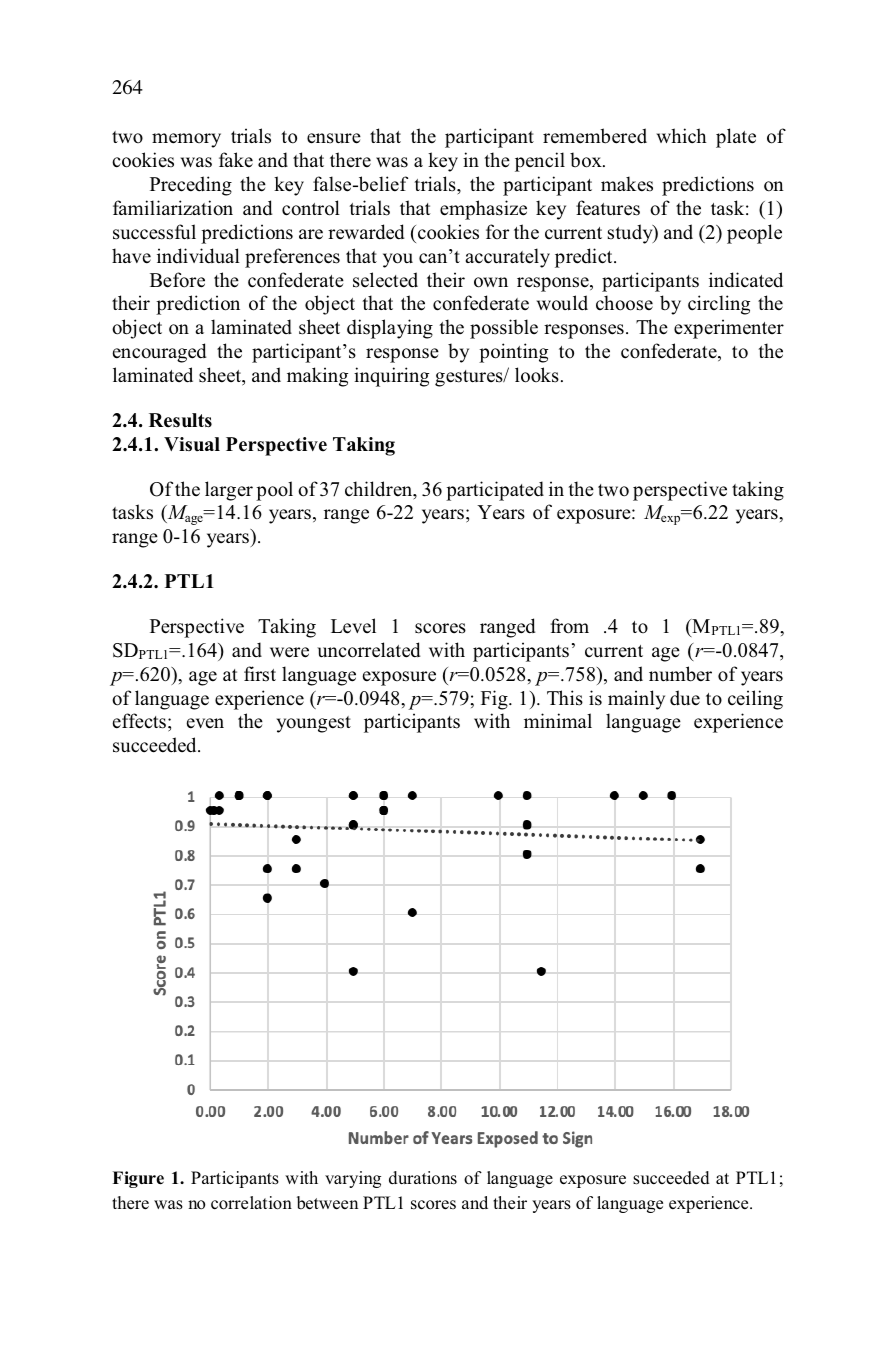 The image size is (896, 1345). I want to click on emphasize, so click(483, 210).
